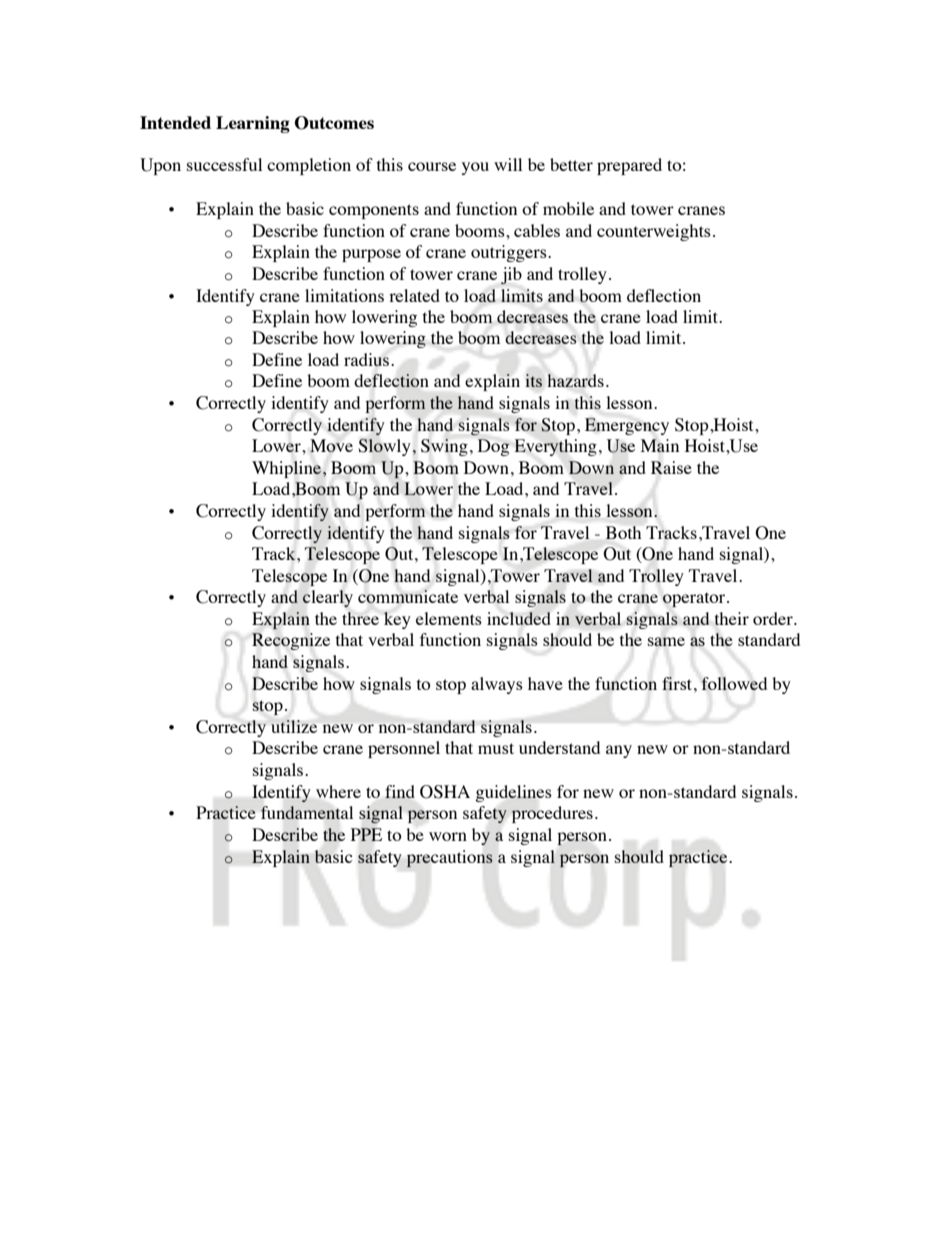  Describe the element at coordinates (224, 164) in the page. I see `successful` at that location.
